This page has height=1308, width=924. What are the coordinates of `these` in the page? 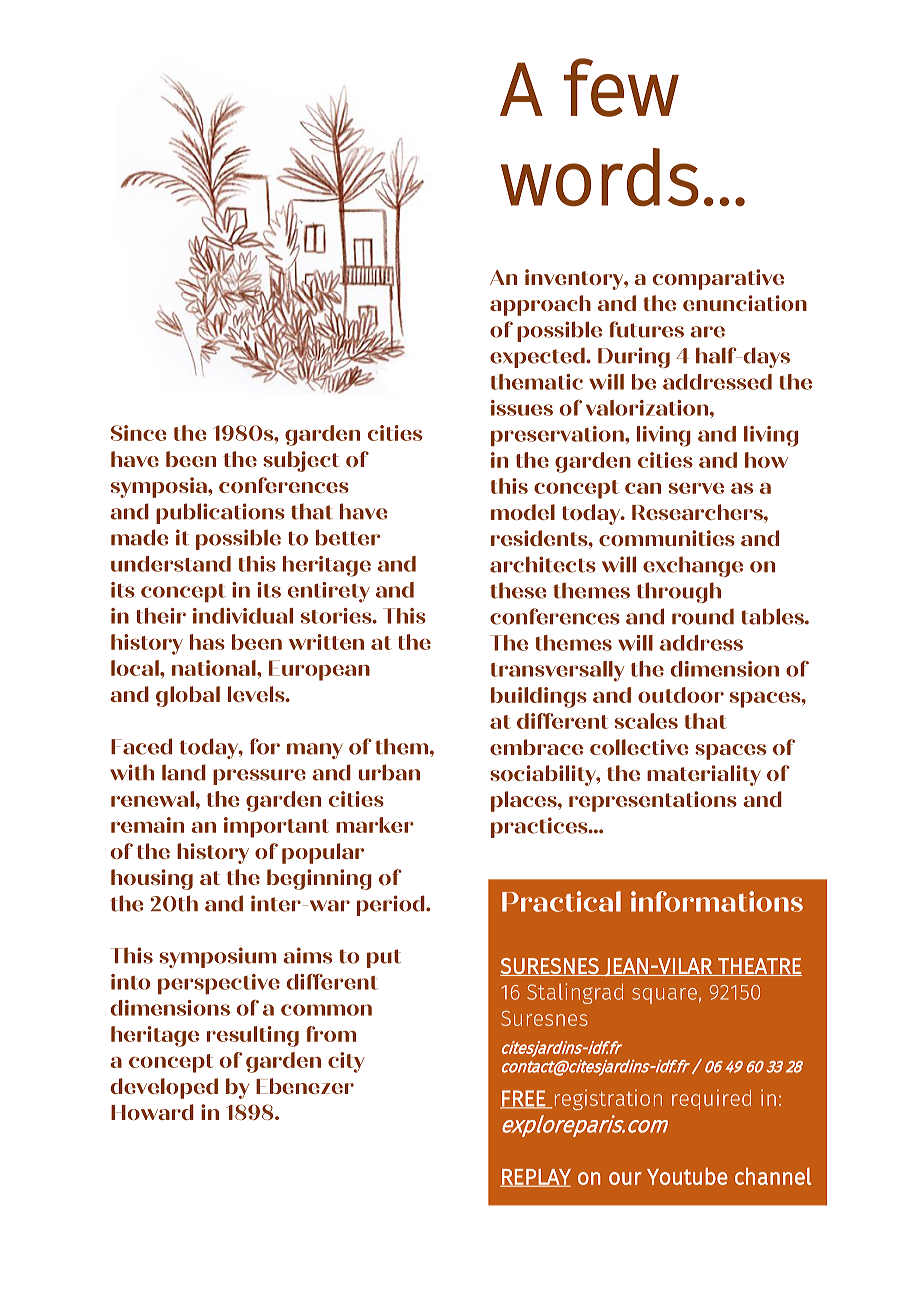 It's located at (518, 590).
